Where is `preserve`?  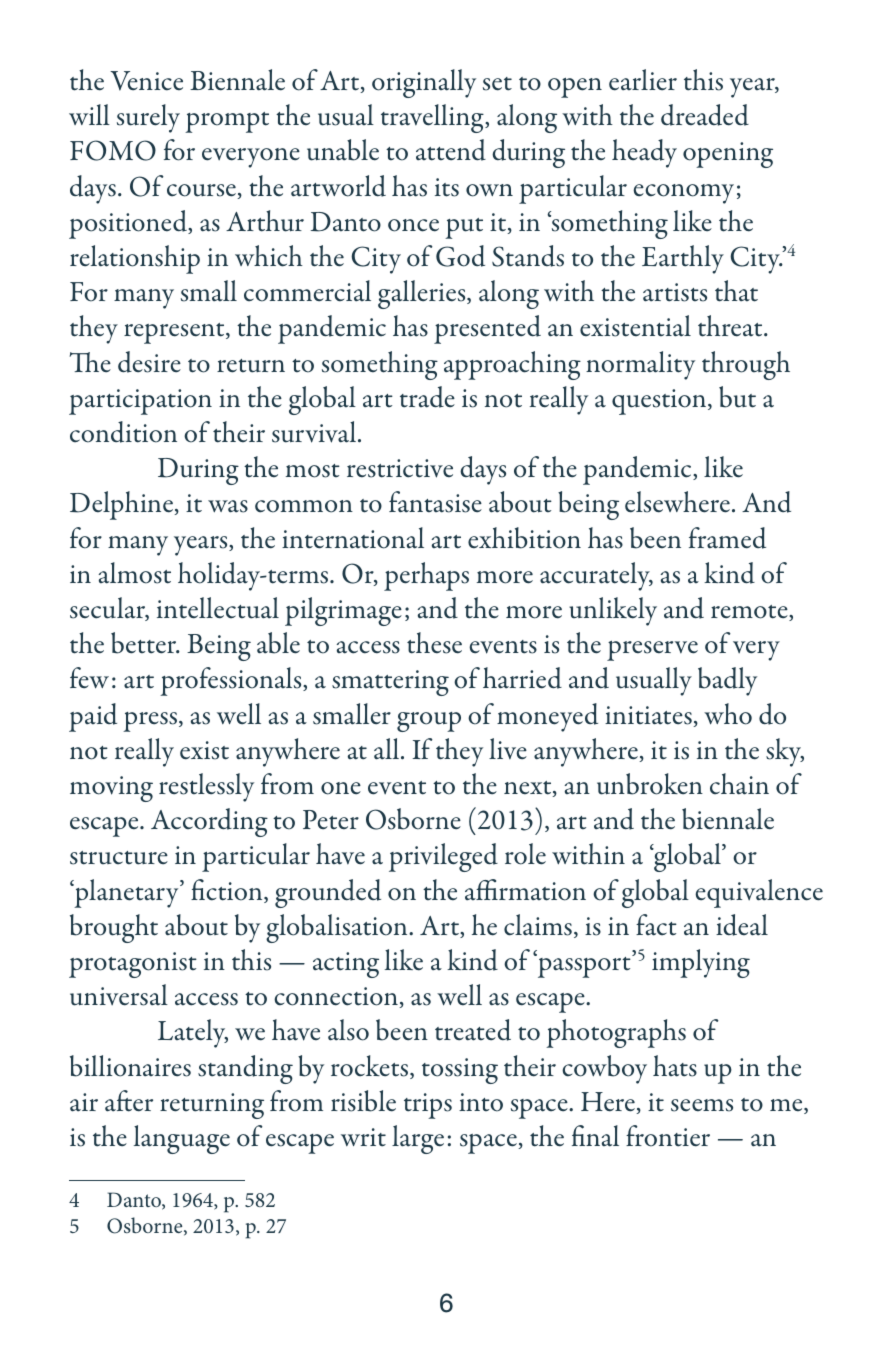
preserve is located at coordinates (652, 651).
